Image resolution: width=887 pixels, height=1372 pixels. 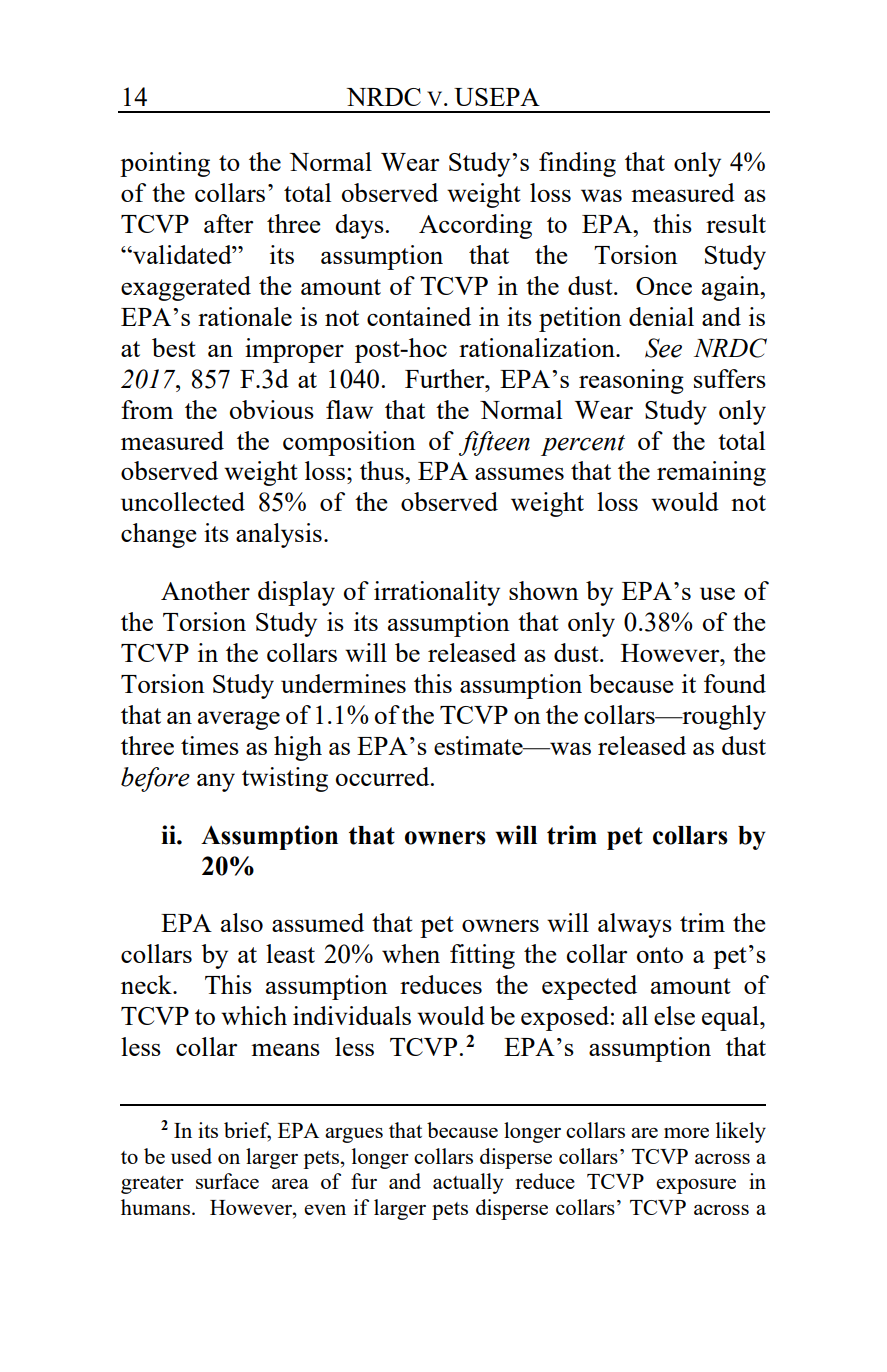 What do you see at coordinates (228, 223) in the screenshot?
I see `after` at bounding box center [228, 223].
